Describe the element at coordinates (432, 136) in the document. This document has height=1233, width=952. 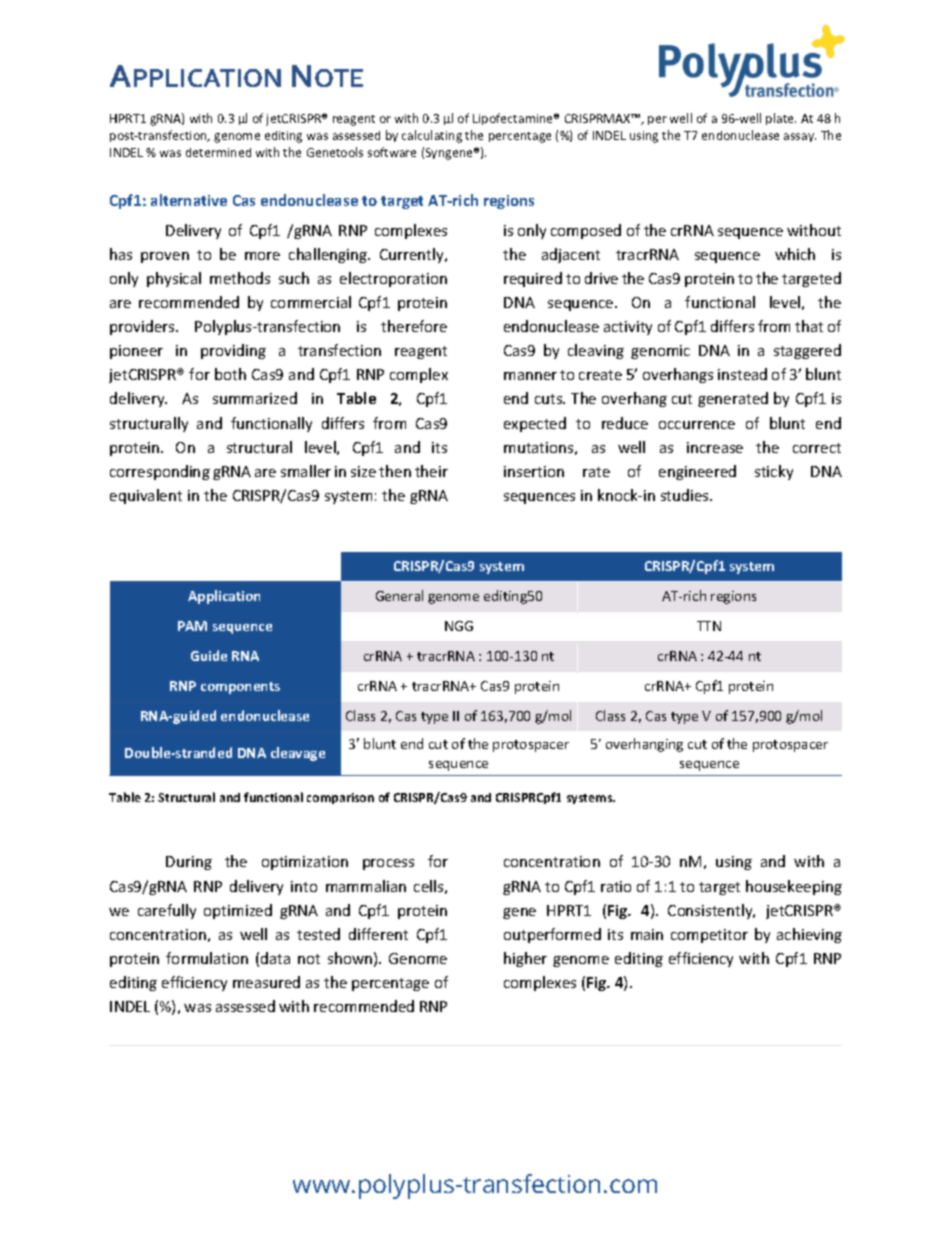
I see `calculating` at that location.
